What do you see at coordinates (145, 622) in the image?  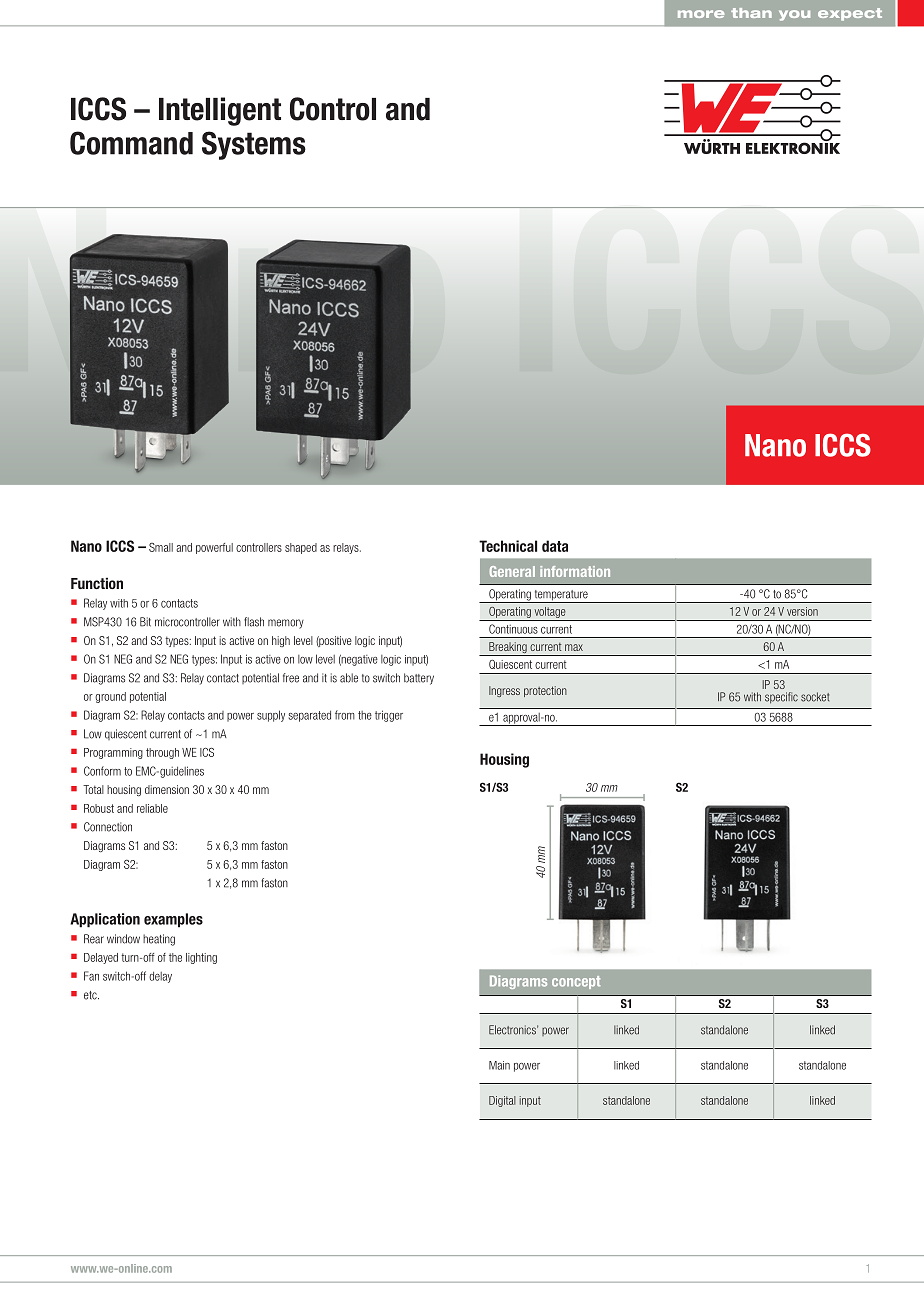 I see `Bit` at bounding box center [145, 622].
